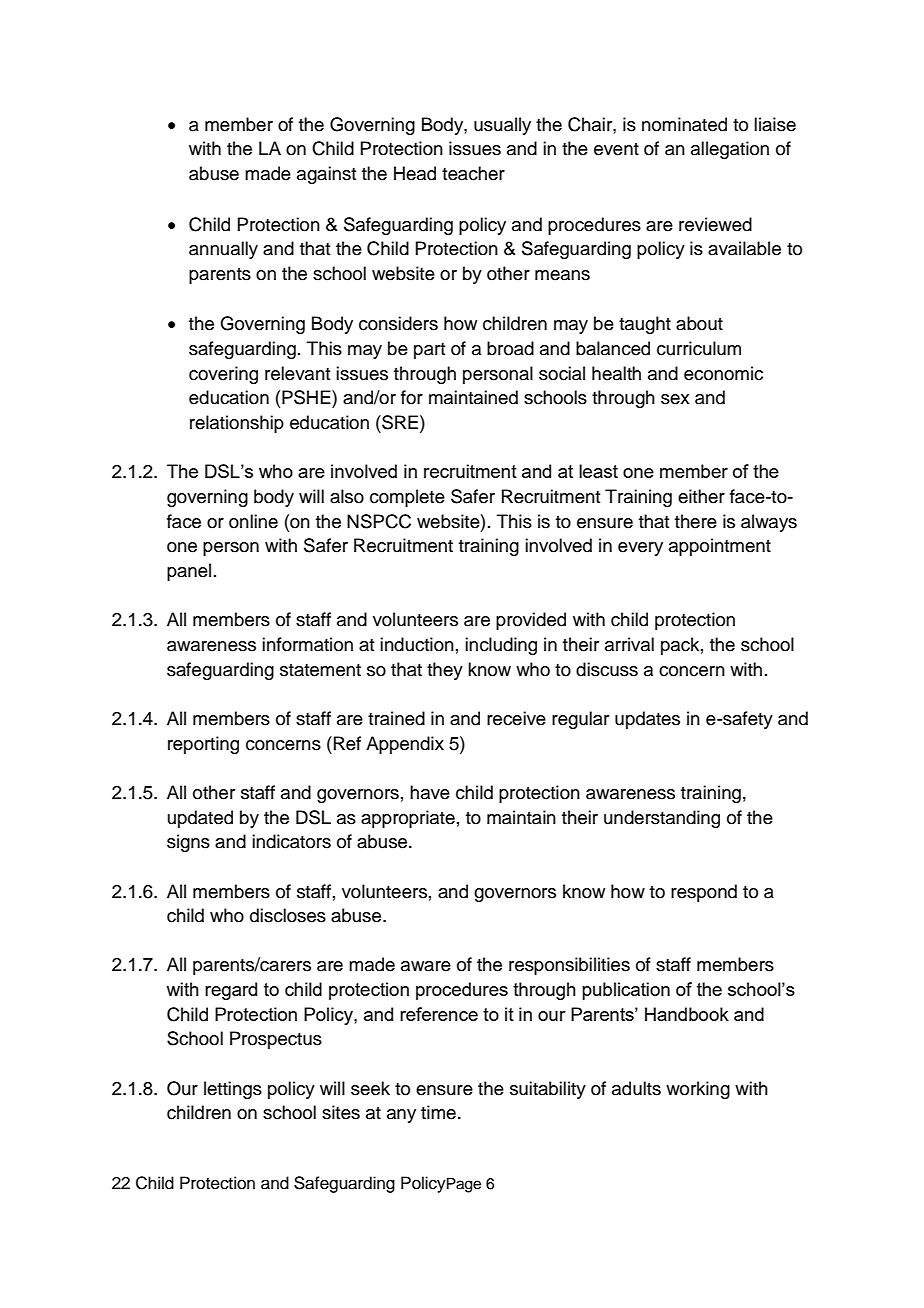  What do you see at coordinates (629, 644) in the screenshot?
I see `arrival` at bounding box center [629, 644].
